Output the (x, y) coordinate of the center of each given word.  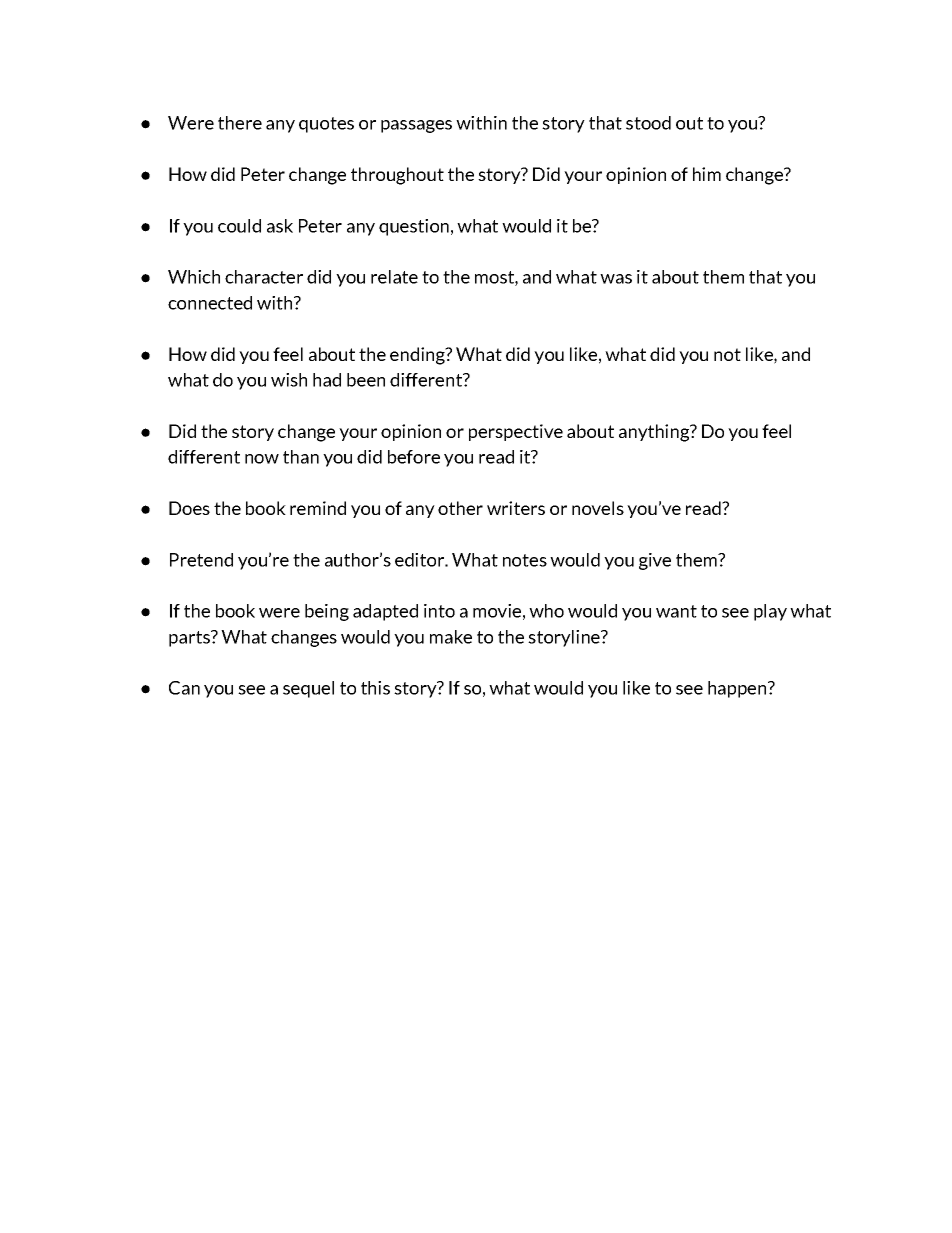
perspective (516, 432)
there (240, 123)
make (451, 637)
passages (416, 126)
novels (598, 508)
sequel (308, 689)
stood (648, 123)
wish (289, 380)
